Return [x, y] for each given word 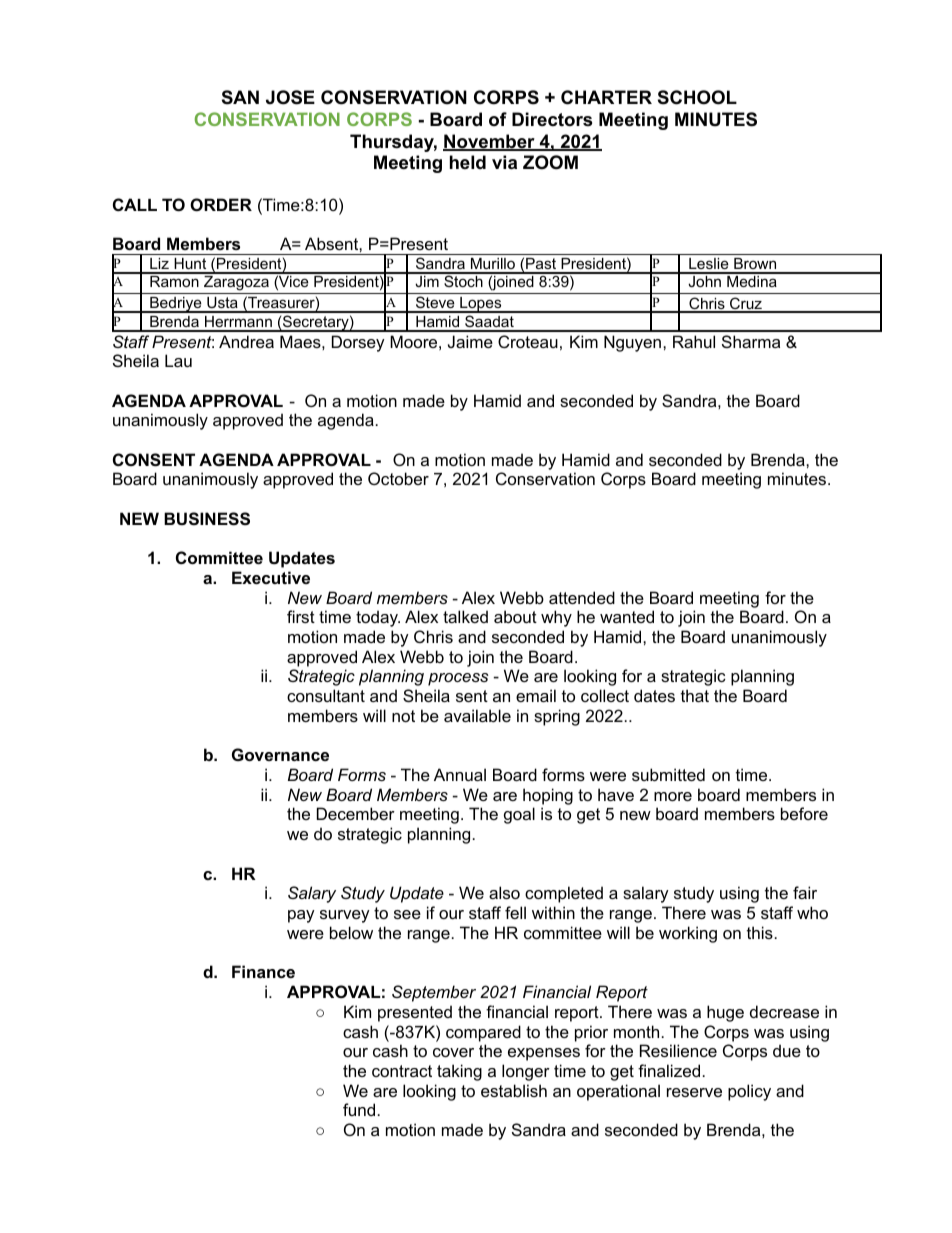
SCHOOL [697, 97]
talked [465, 616]
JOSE [290, 97]
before [804, 813]
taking [459, 1072]
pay [301, 916]
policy [749, 1092]
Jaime [470, 341]
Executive [271, 577]
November [490, 142]
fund [359, 1109]
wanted [627, 616]
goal [519, 815]
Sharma [751, 341]
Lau [178, 360]
